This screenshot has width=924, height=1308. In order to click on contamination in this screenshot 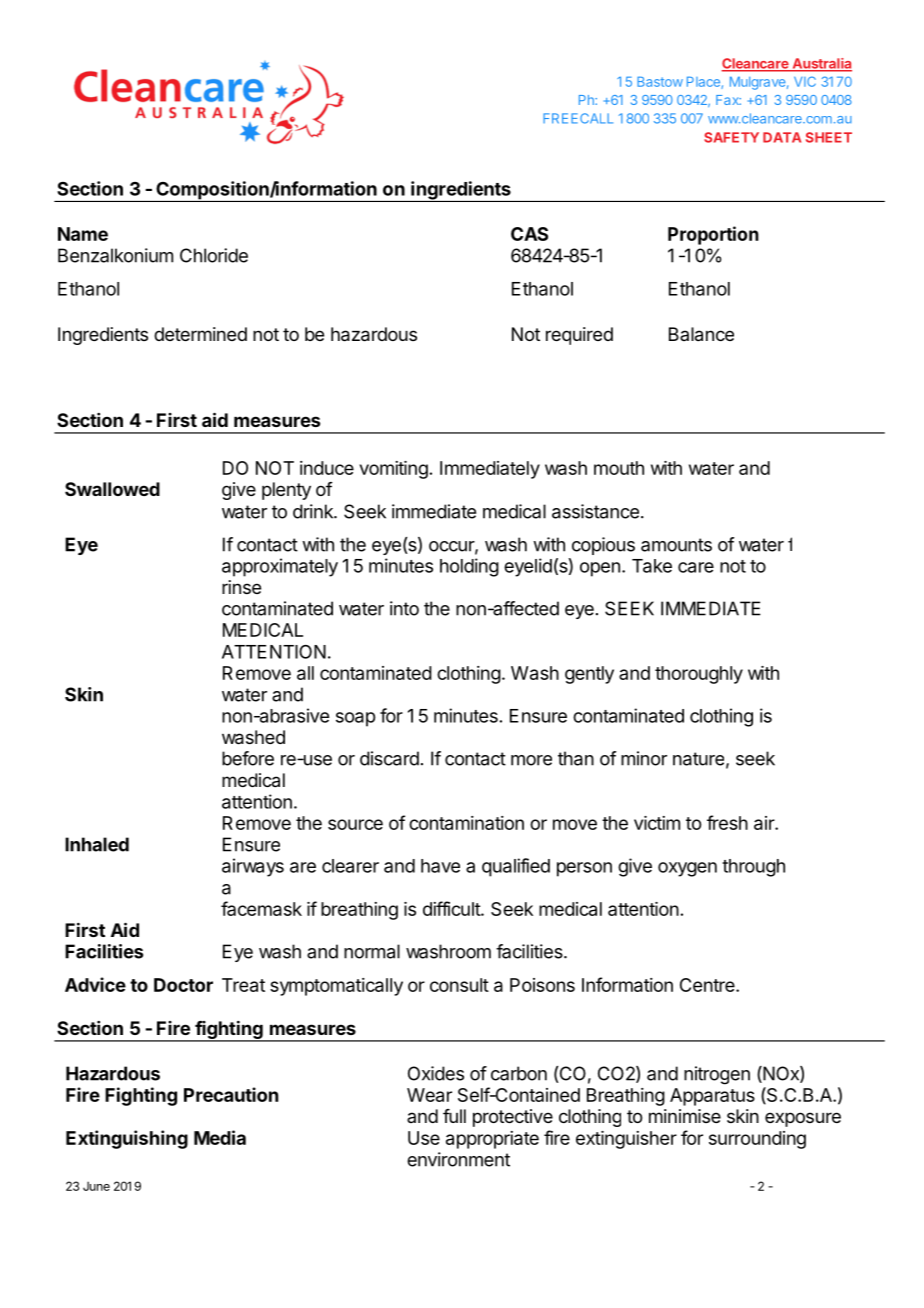, I will do `click(466, 823)`.
